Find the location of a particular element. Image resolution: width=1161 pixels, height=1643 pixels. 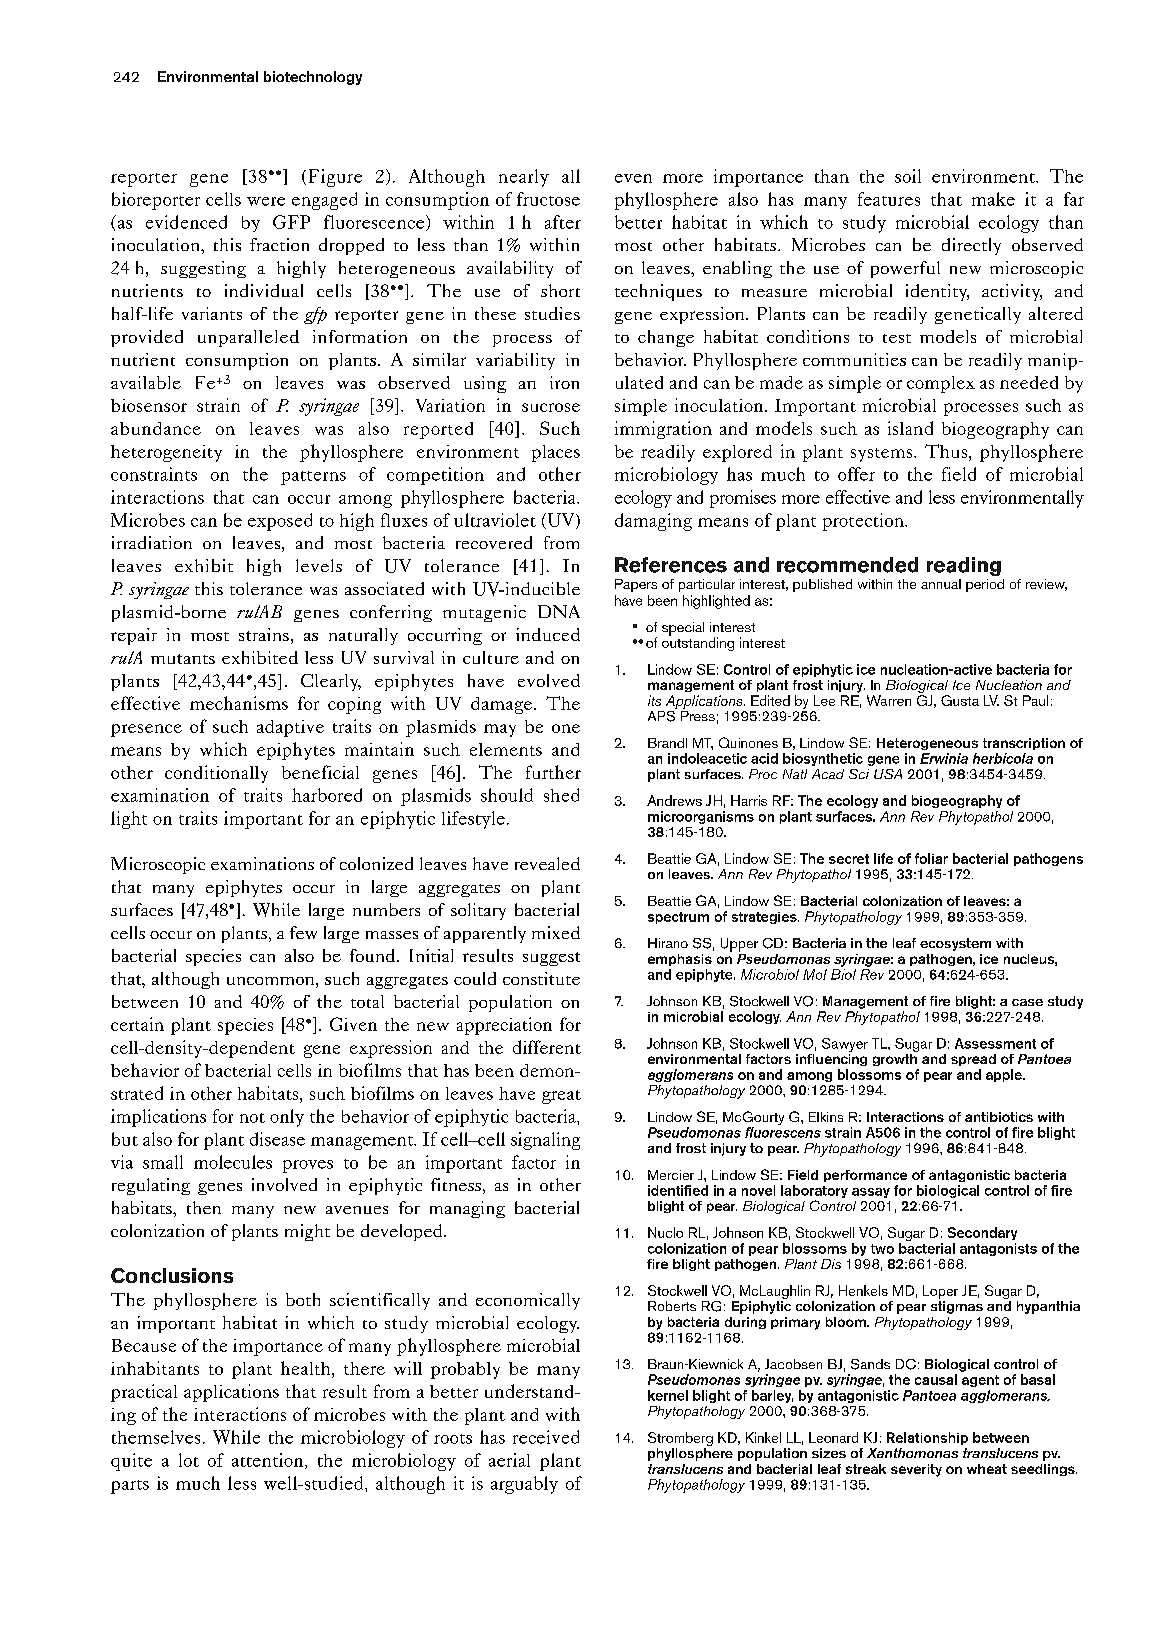

mutants is located at coordinates (183, 659).
